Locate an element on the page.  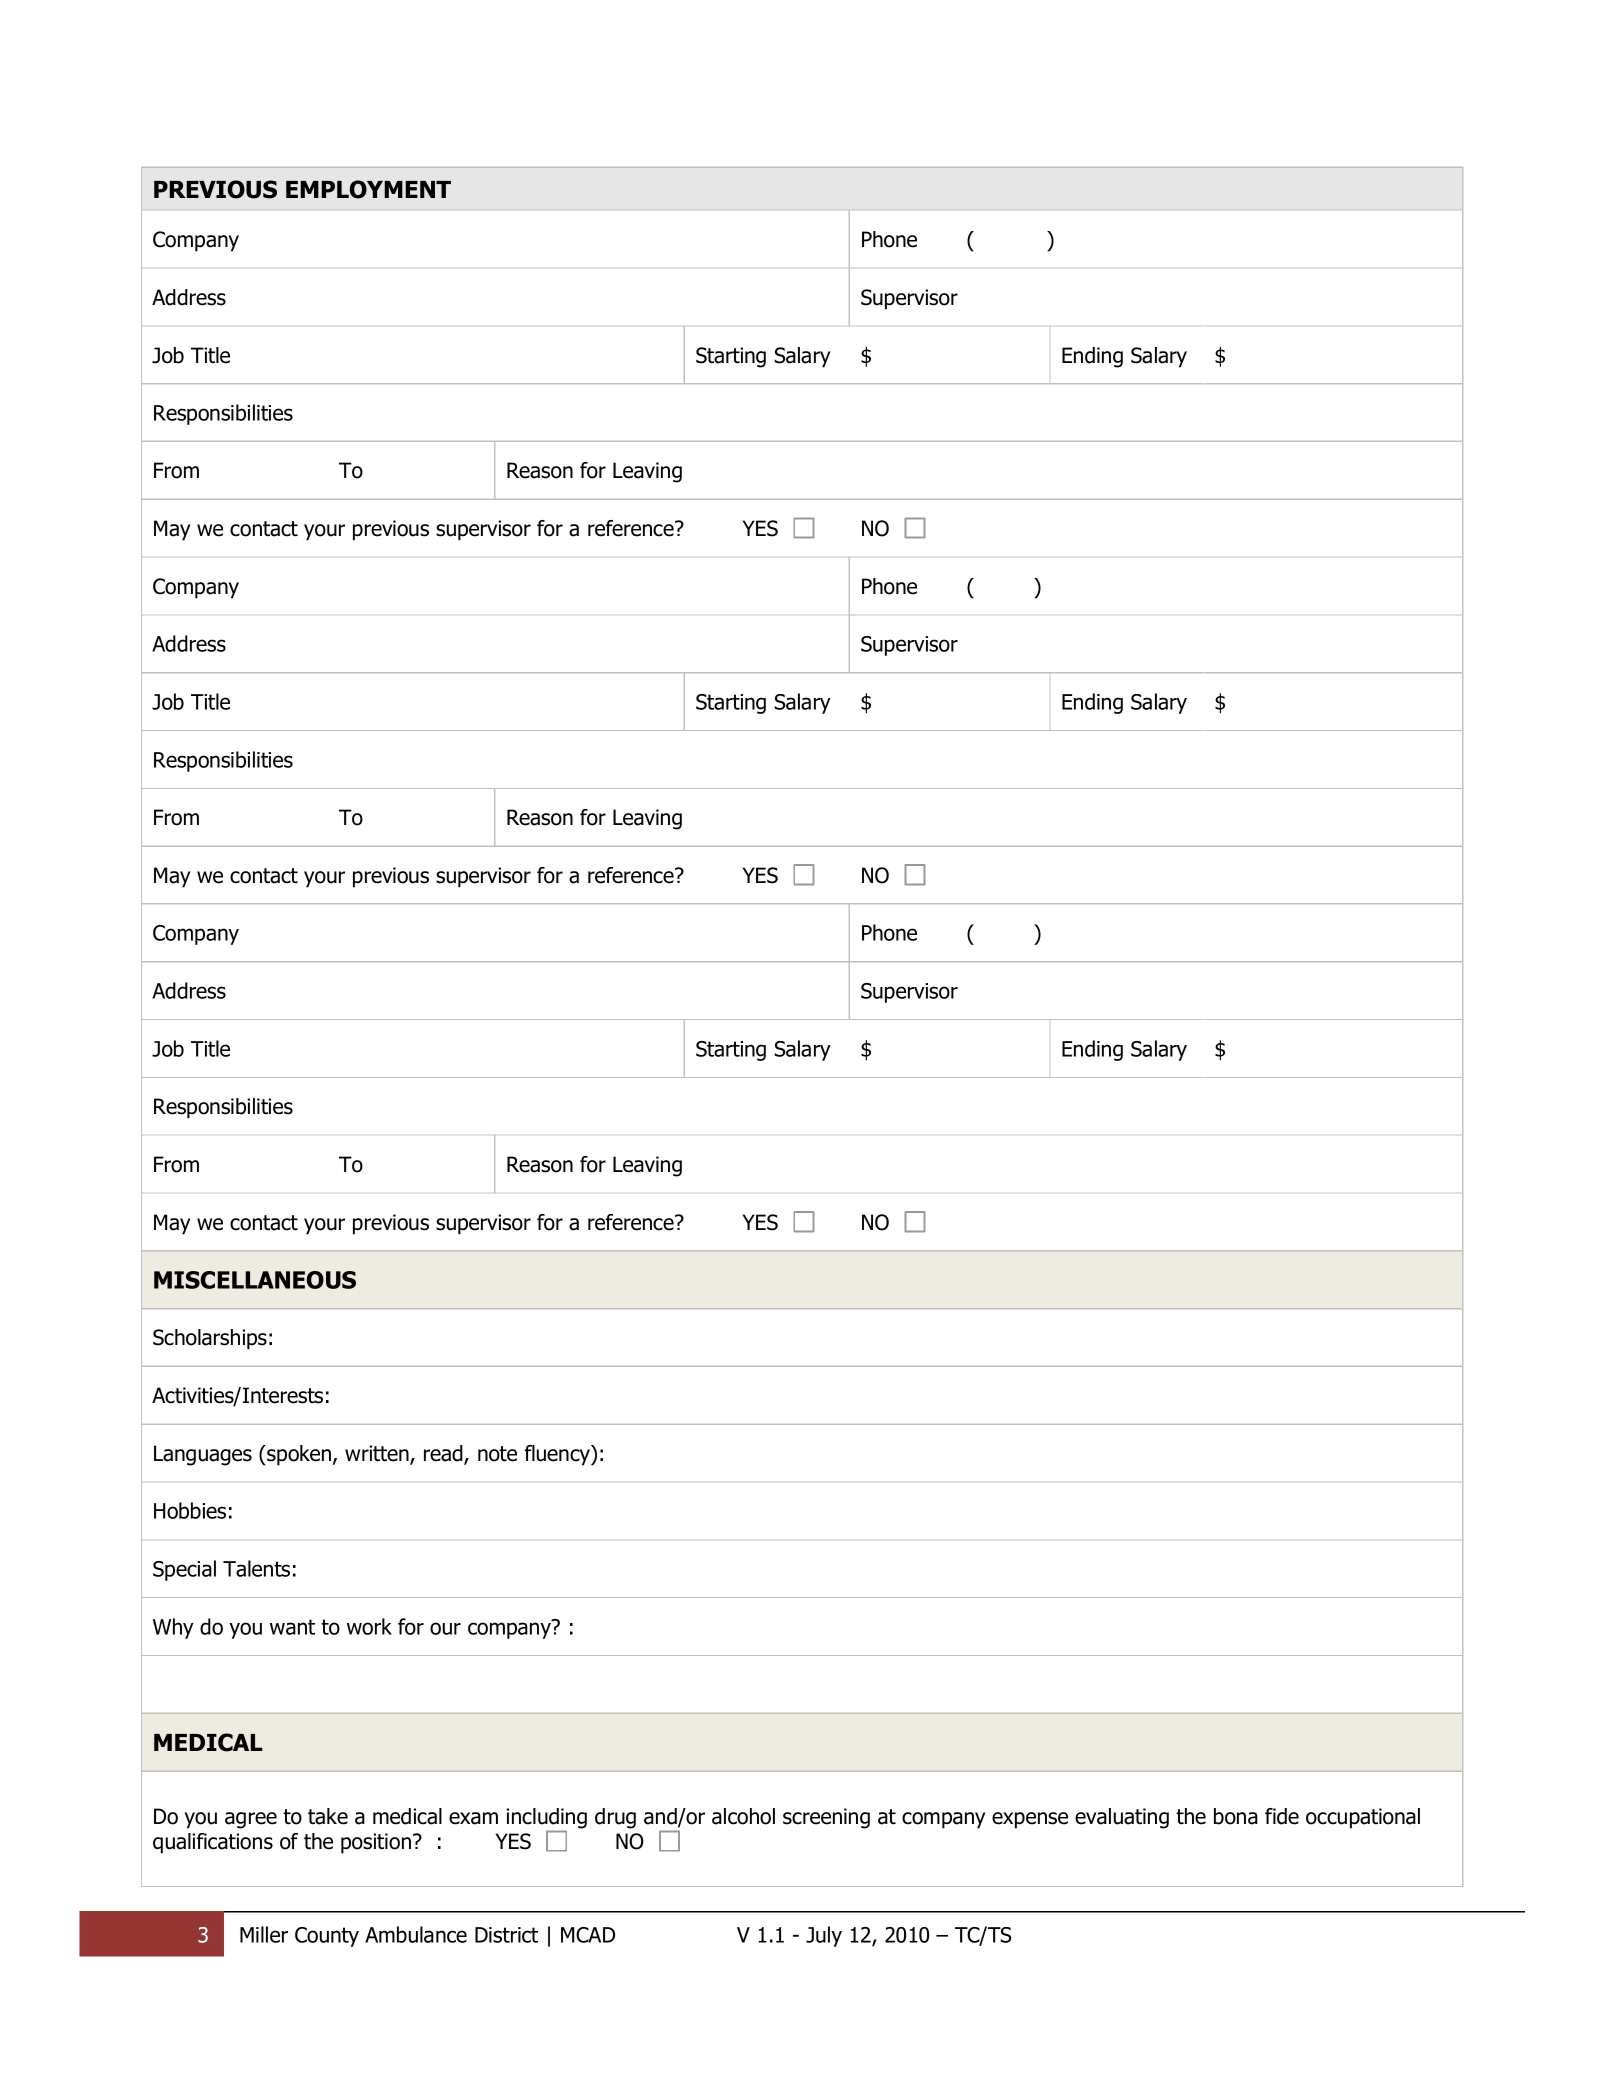
read is located at coordinates (444, 1454).
